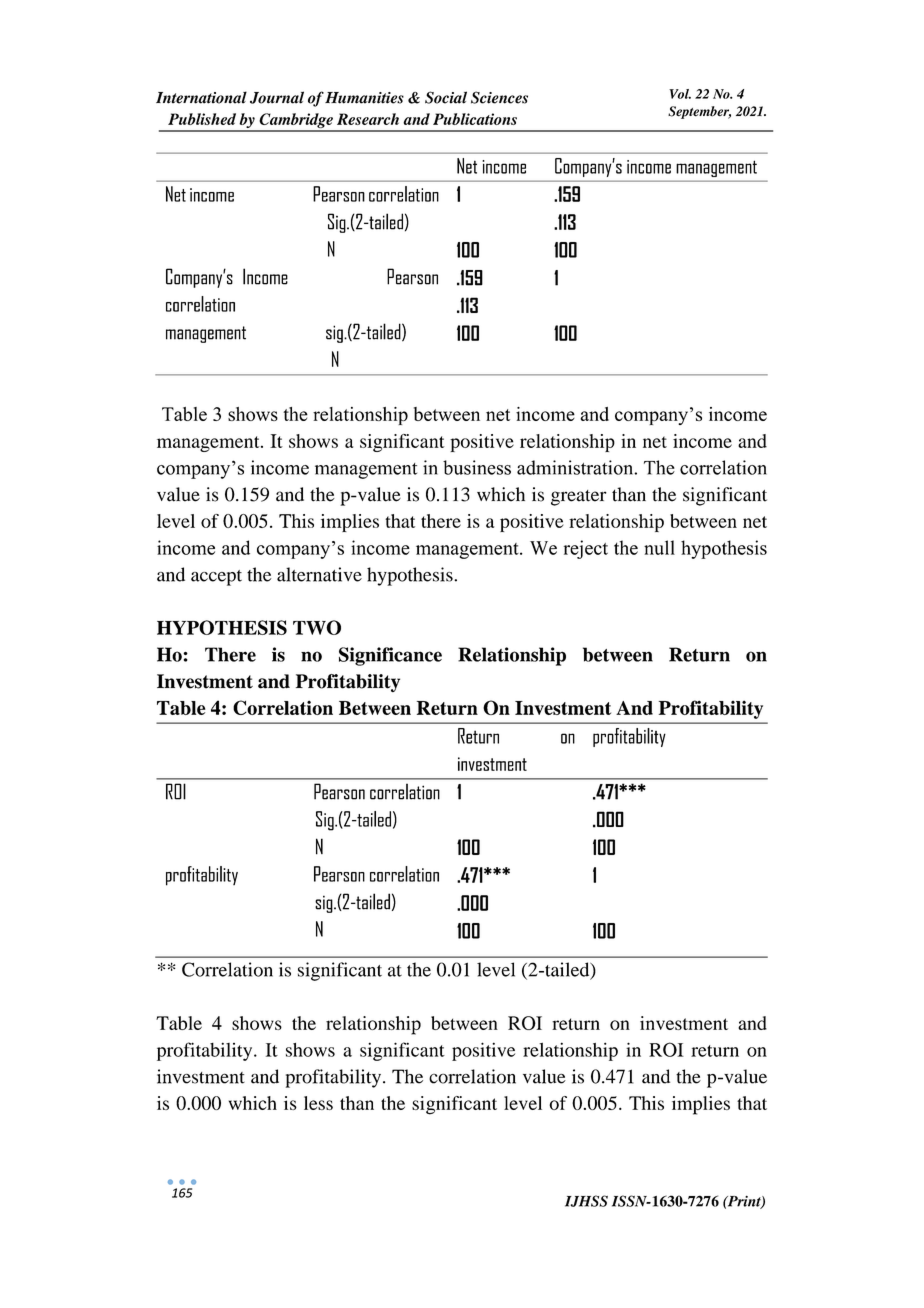 This screenshot has width=924, height=1308. Describe the element at coordinates (586, 549) in the screenshot. I see `reject` at that location.
